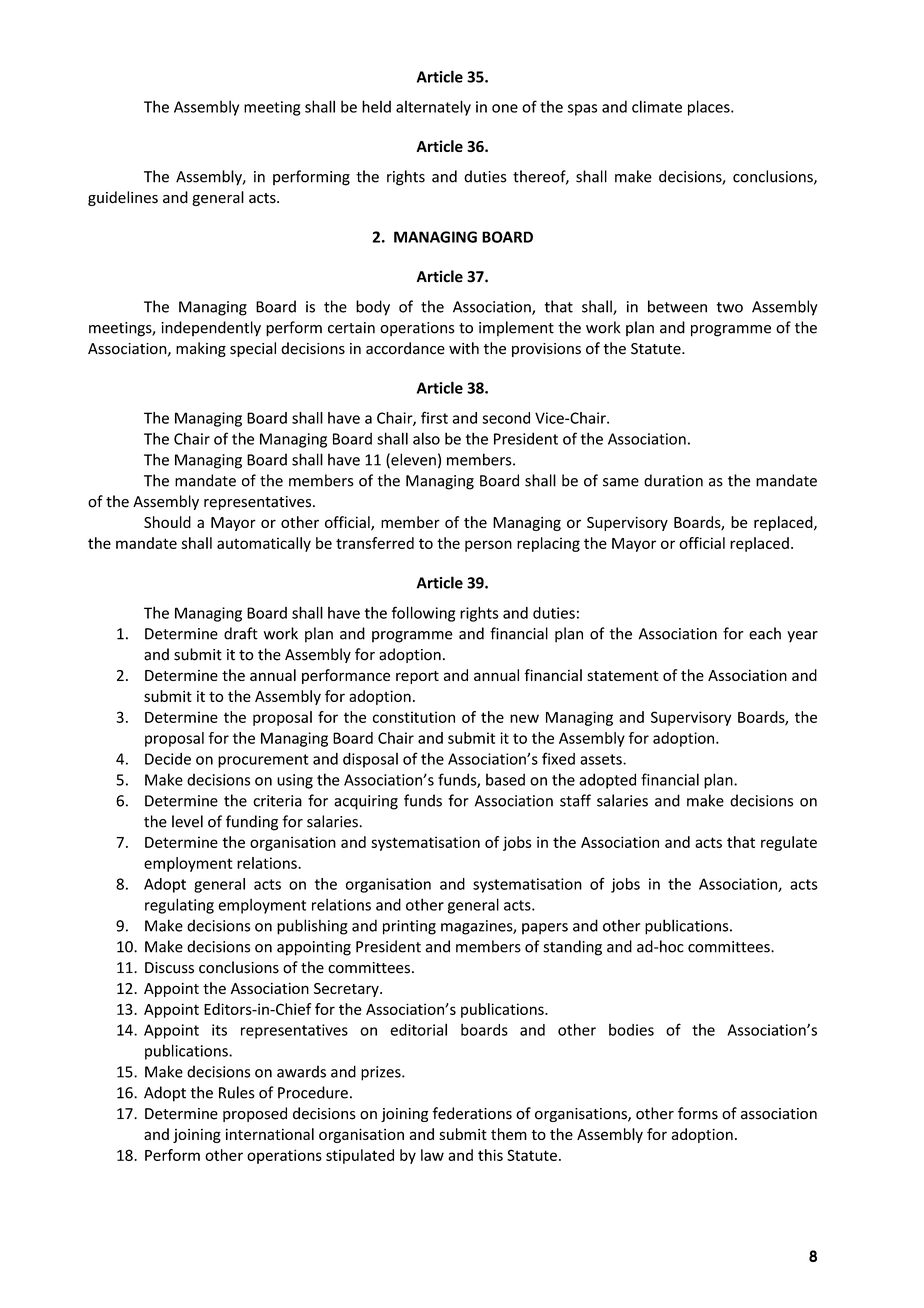  I want to click on level, so click(187, 821).
